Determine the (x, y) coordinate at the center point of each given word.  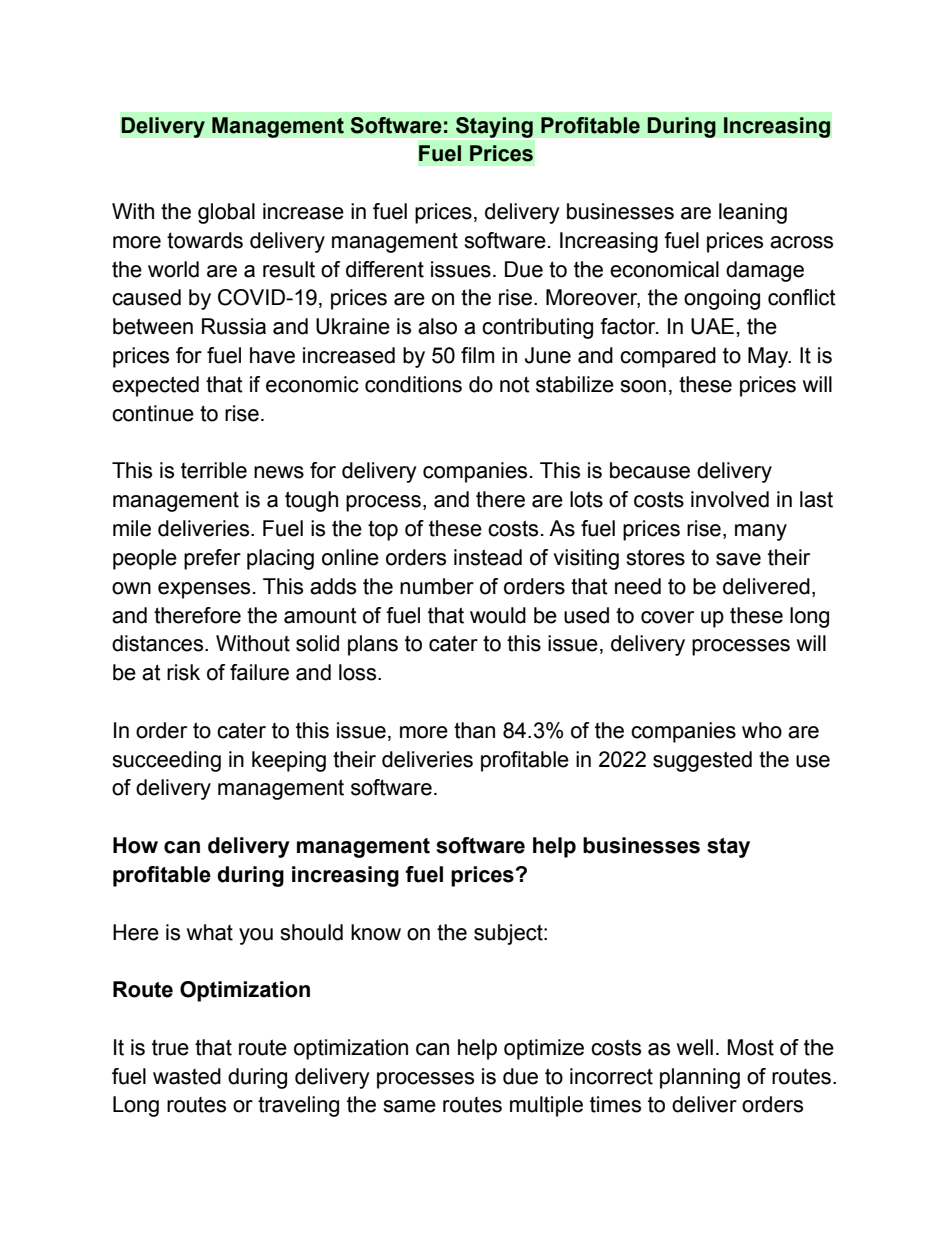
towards (205, 240)
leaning (753, 213)
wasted (187, 1076)
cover (667, 617)
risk (183, 672)
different (385, 269)
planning (700, 1078)
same (409, 1106)
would (498, 615)
